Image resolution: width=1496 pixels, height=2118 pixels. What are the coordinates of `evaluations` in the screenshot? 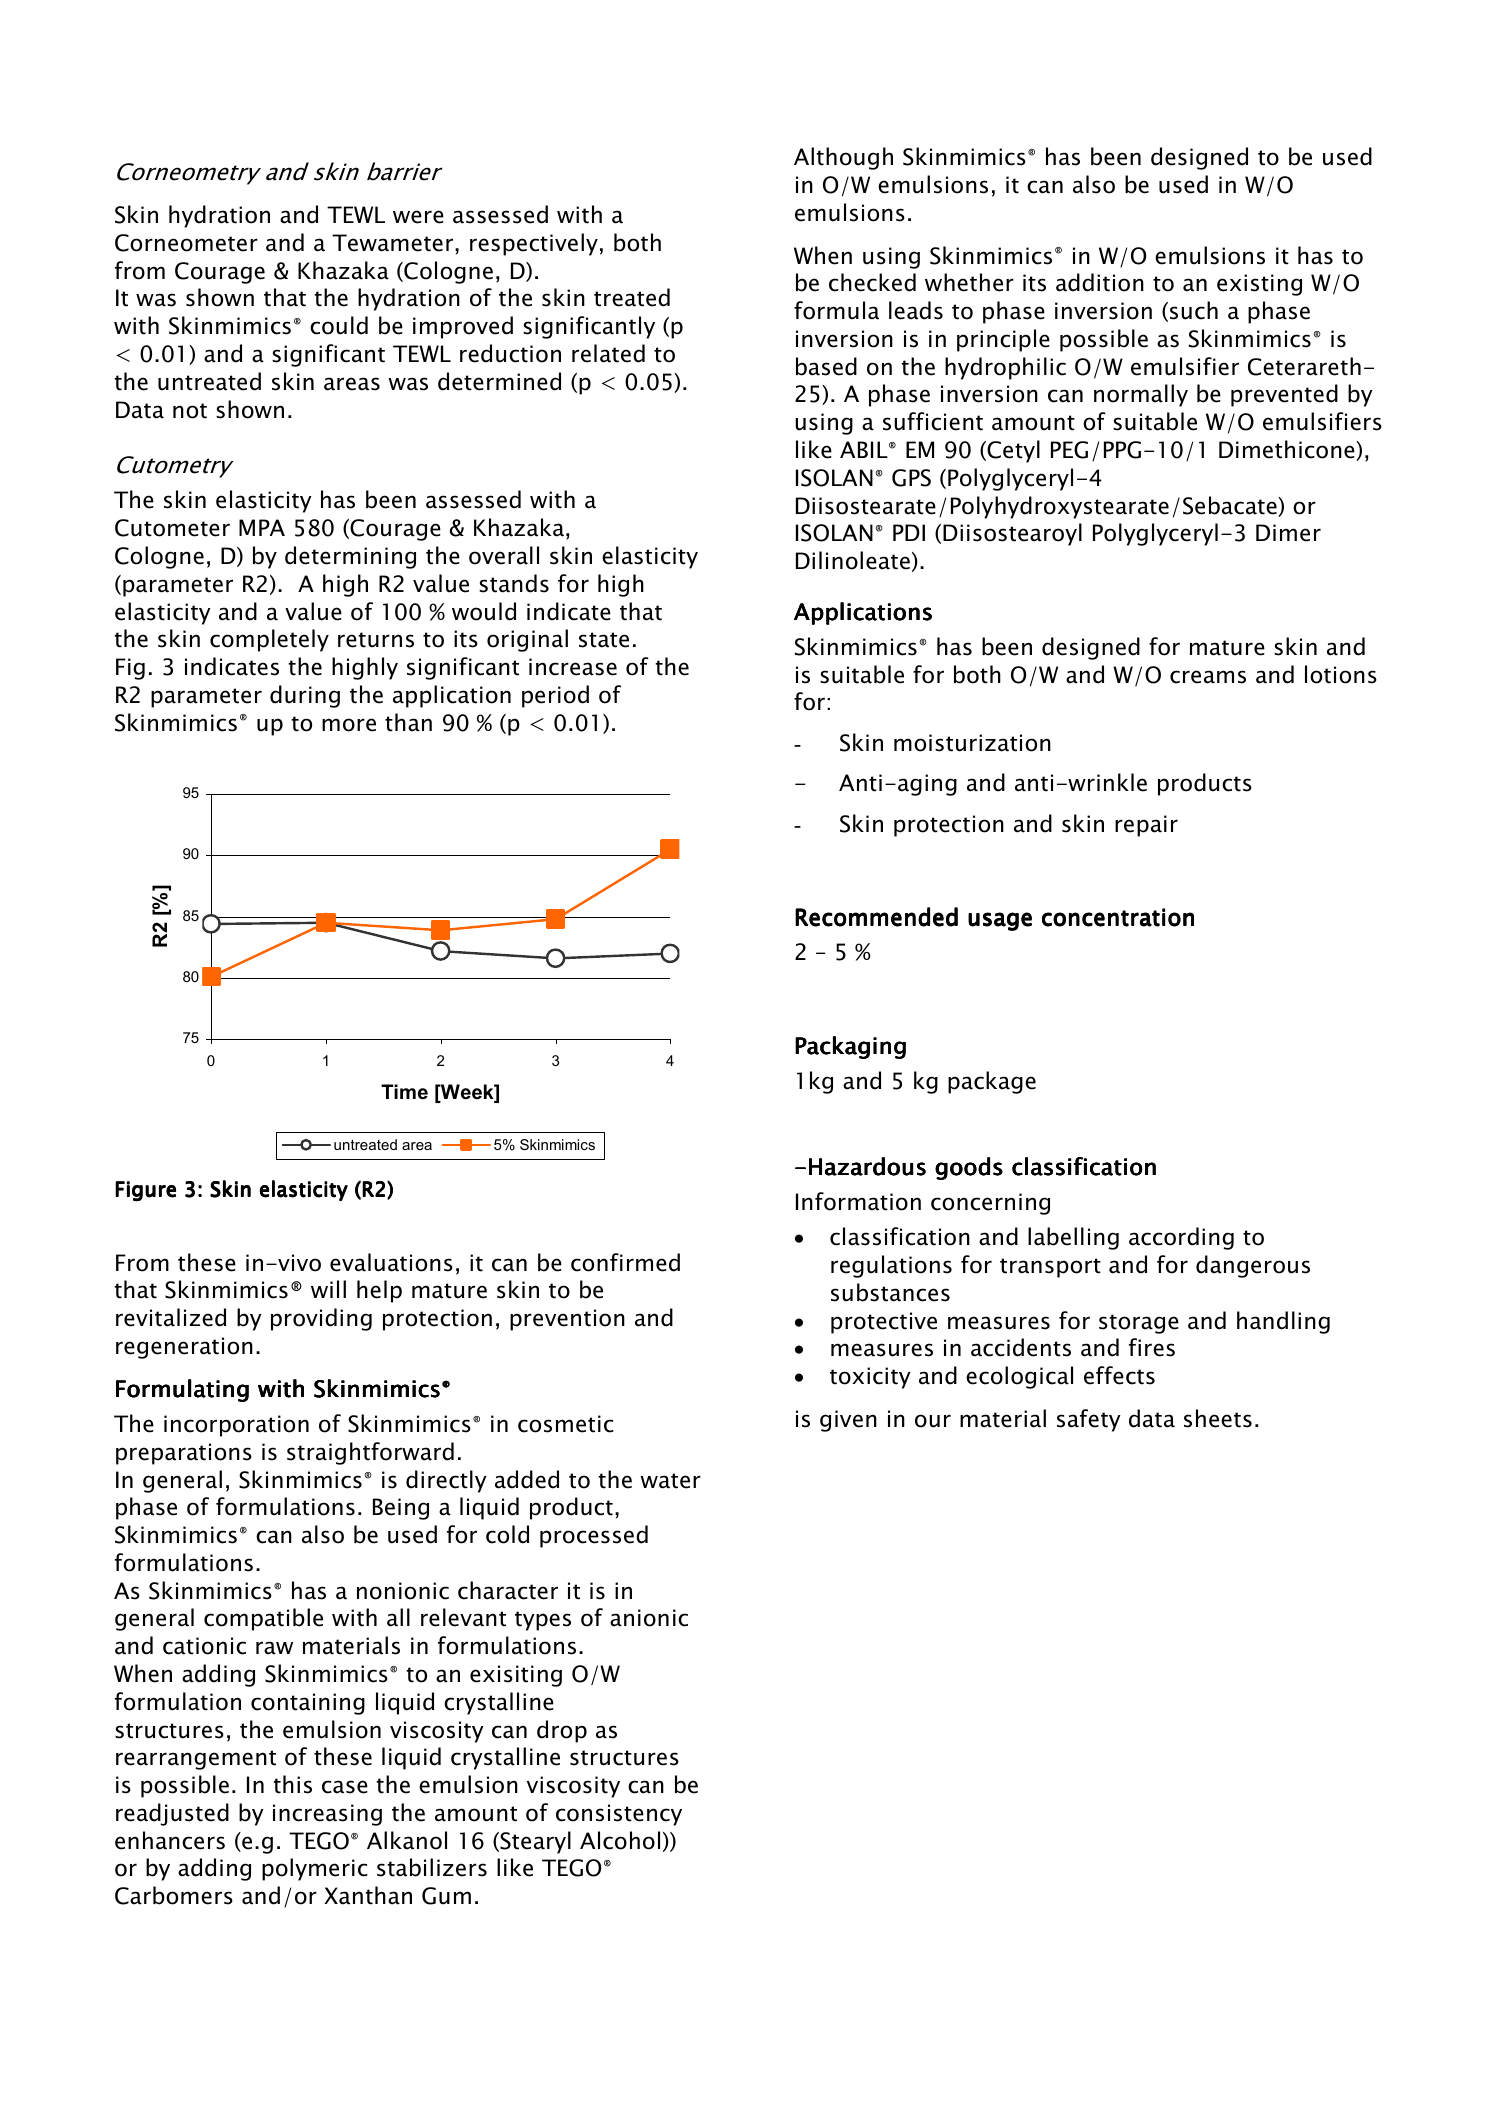 It's located at (391, 1262).
